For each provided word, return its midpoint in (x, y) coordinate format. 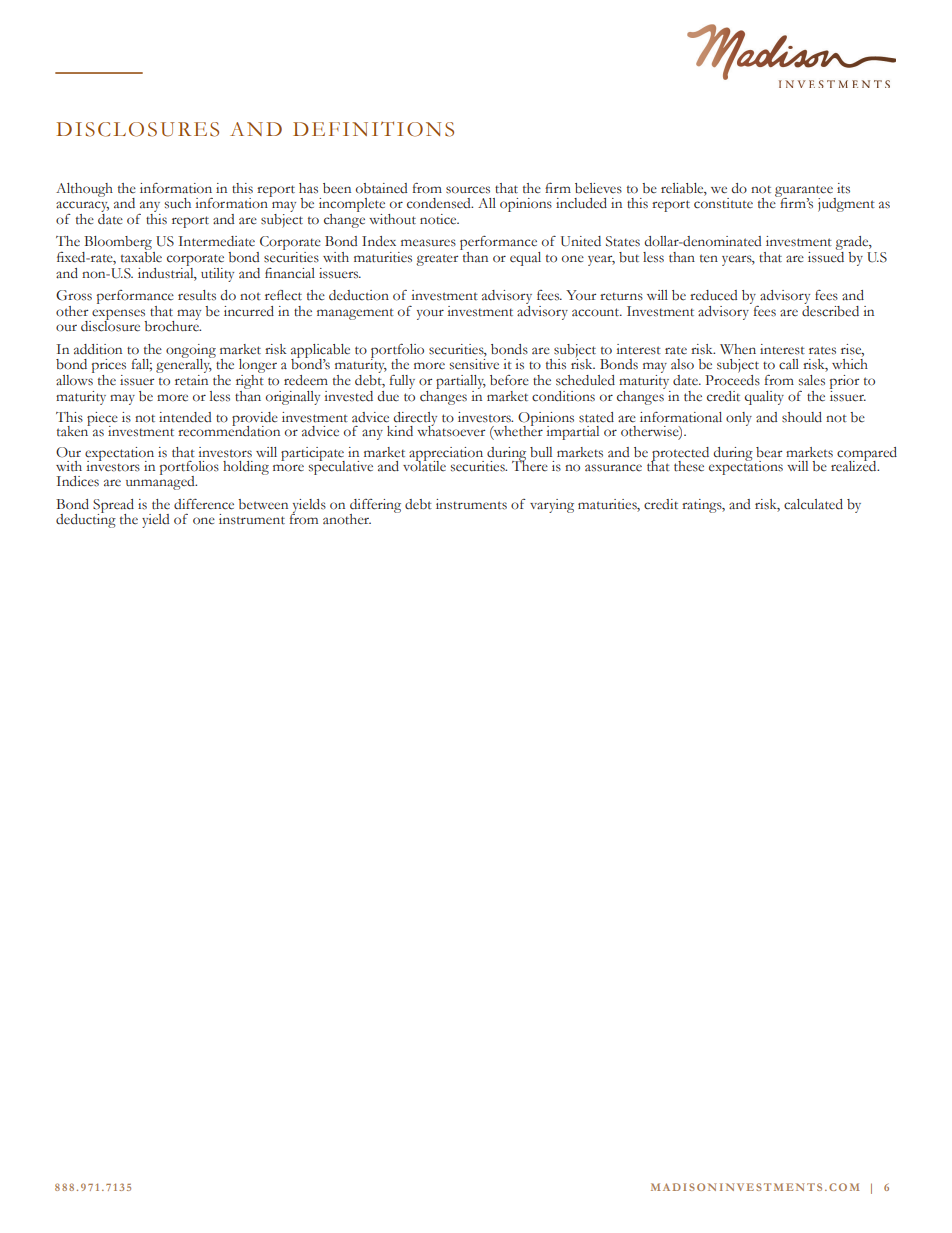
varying (552, 506)
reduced (714, 295)
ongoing (191, 352)
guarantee (805, 192)
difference (204, 504)
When (738, 349)
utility (217, 275)
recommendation (229, 430)
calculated (813, 504)
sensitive (474, 364)
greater (437, 260)
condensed (440, 203)
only (739, 419)
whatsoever (451, 430)
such (178, 203)
